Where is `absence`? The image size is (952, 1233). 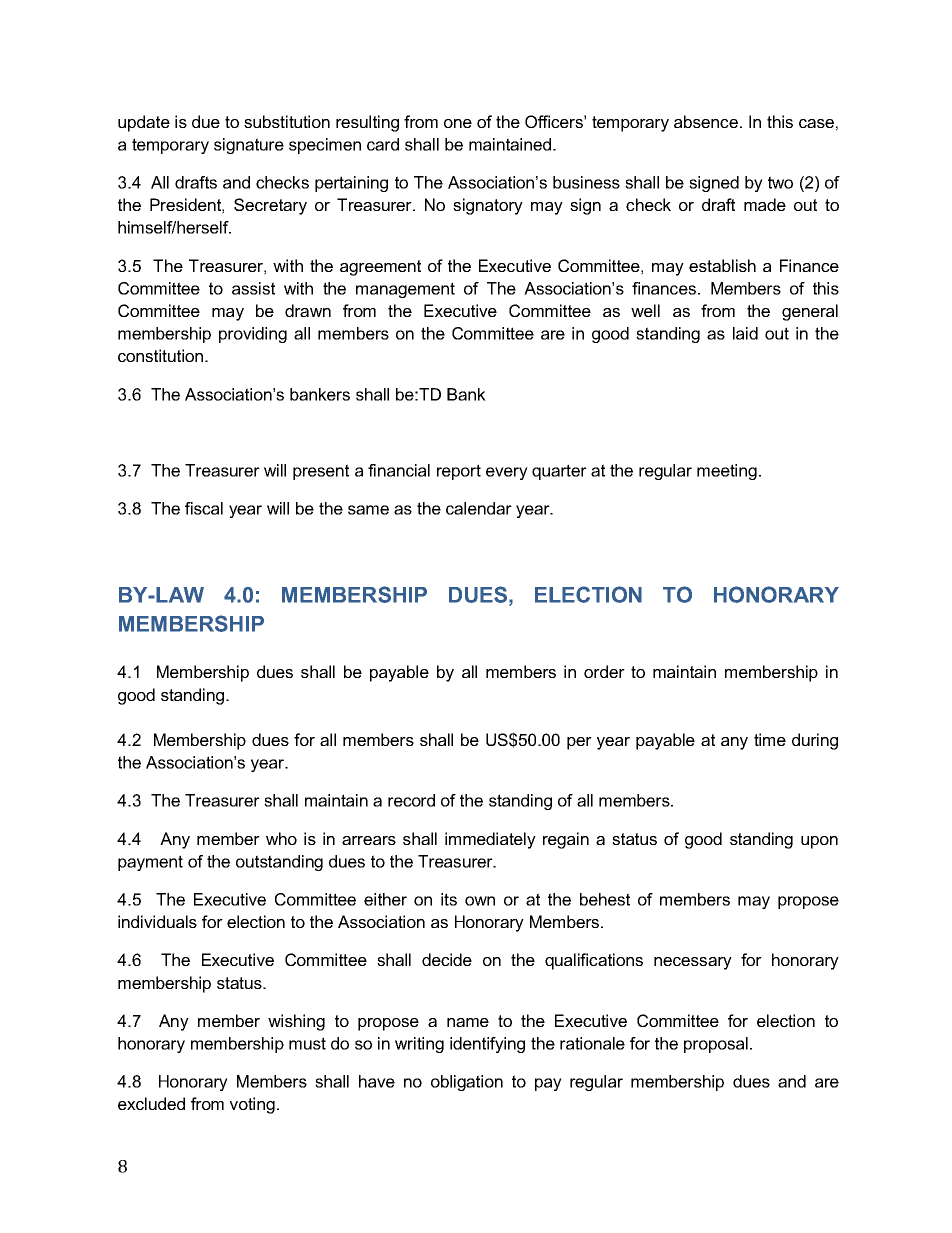
absence is located at coordinates (706, 121).
